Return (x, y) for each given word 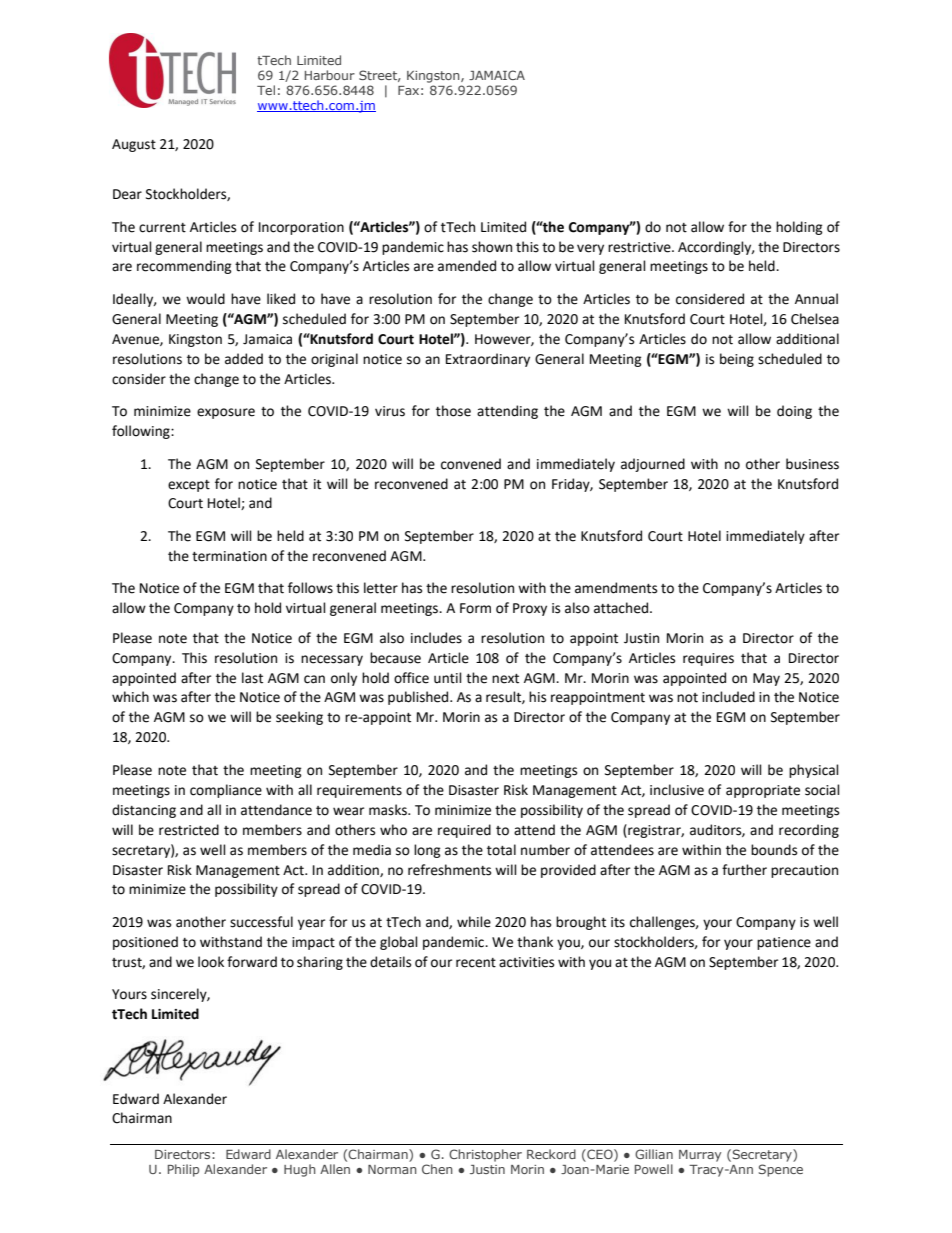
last (252, 678)
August (134, 145)
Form (475, 608)
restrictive (640, 247)
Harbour (330, 75)
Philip (183, 1170)
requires (708, 659)
